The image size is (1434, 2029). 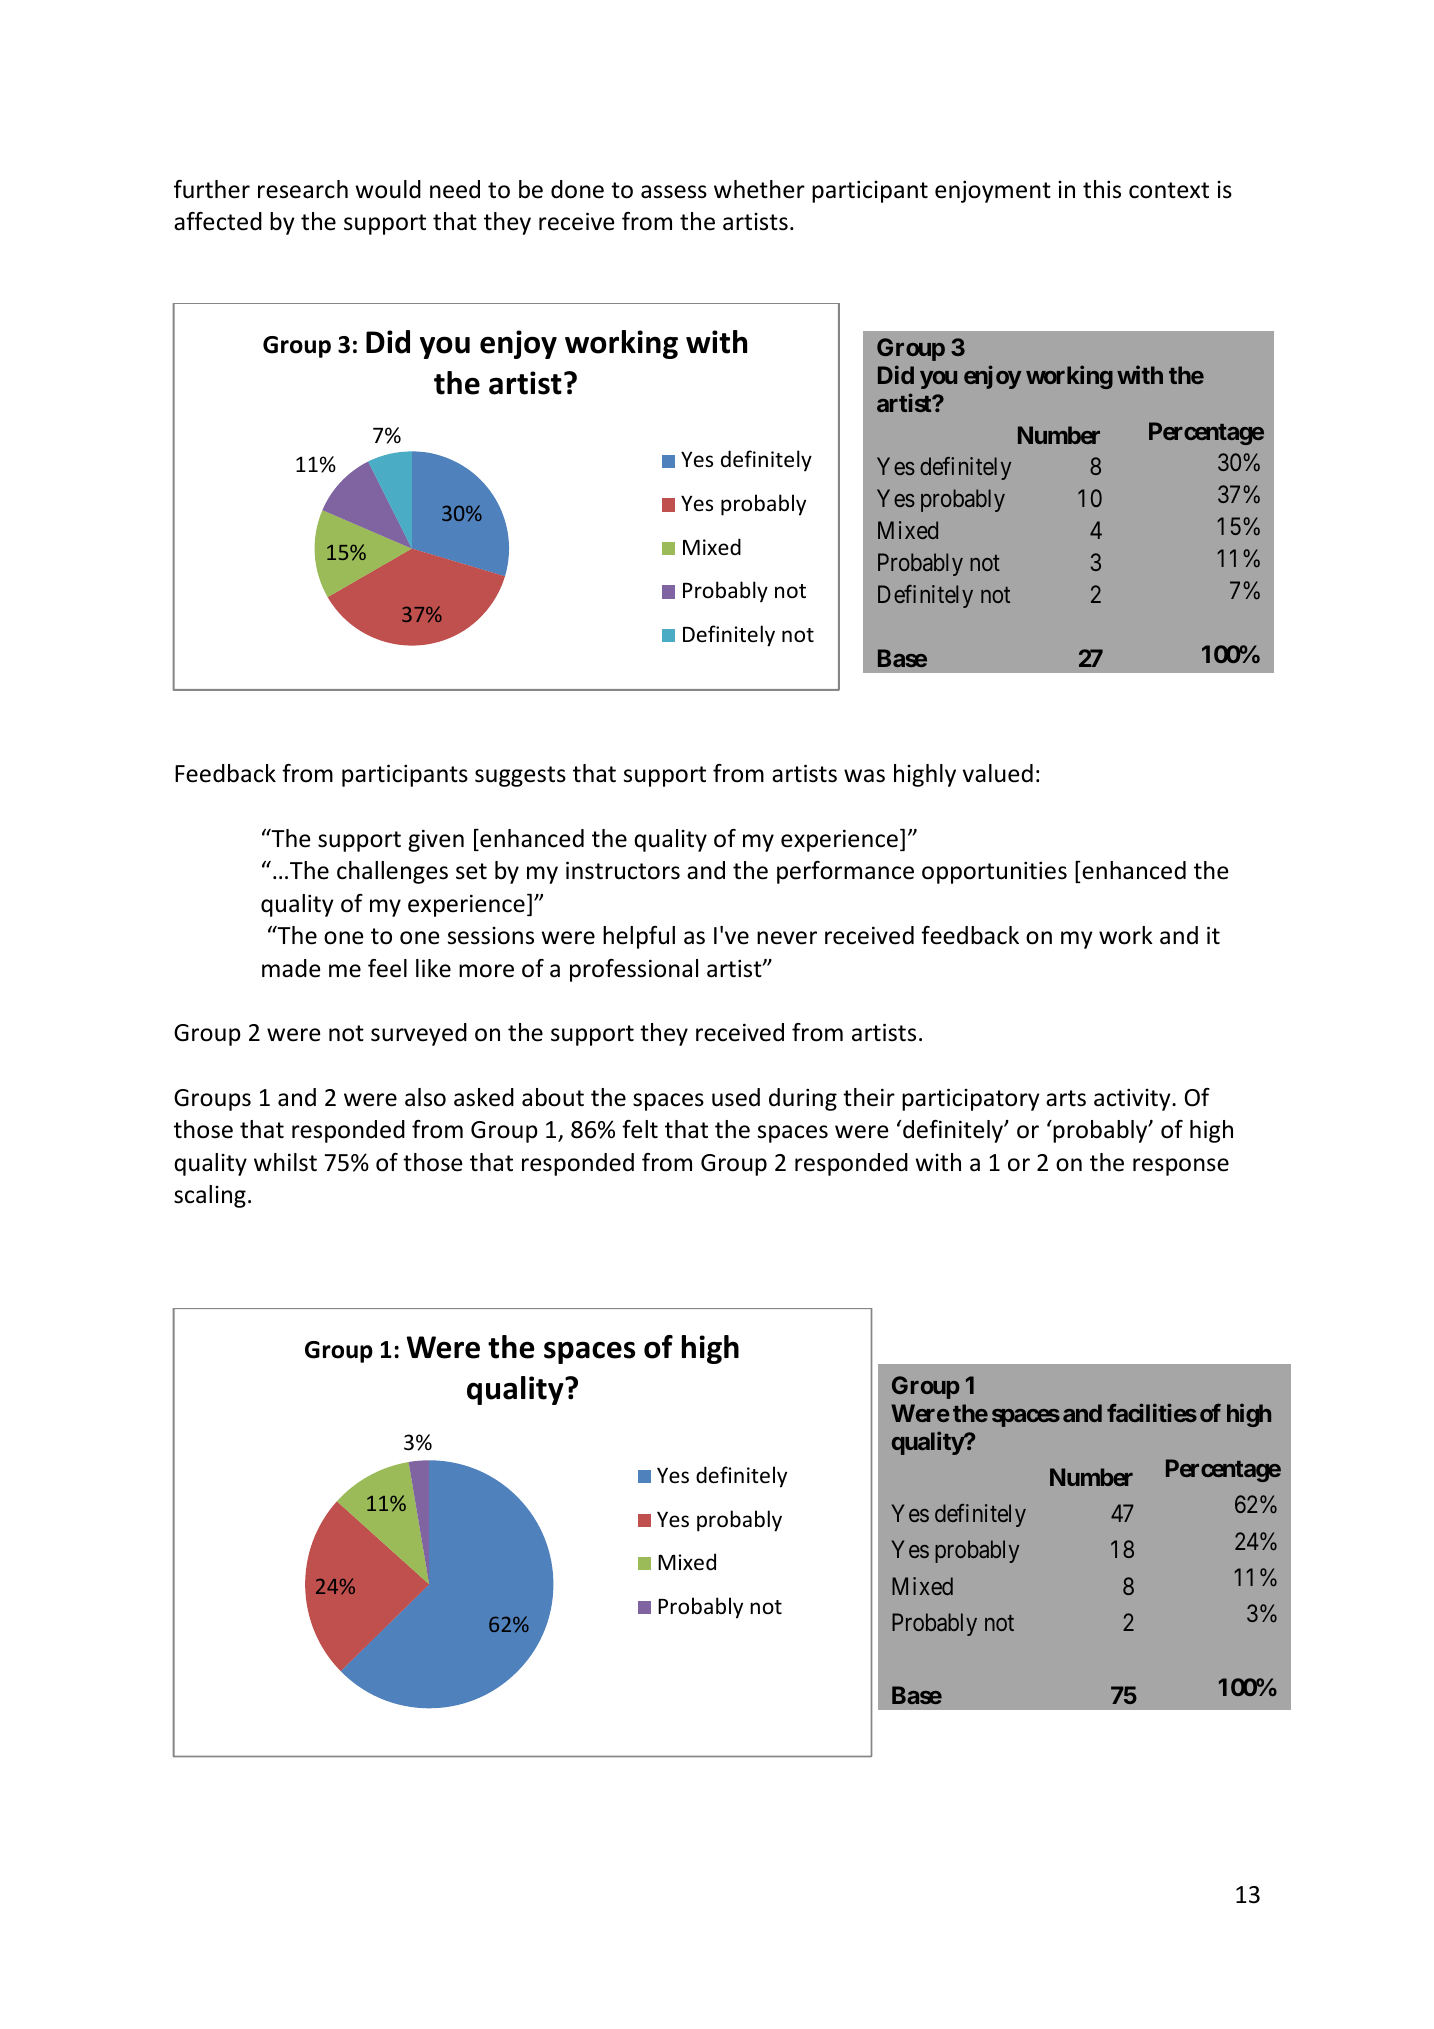 I want to click on whilst, so click(x=285, y=1162).
